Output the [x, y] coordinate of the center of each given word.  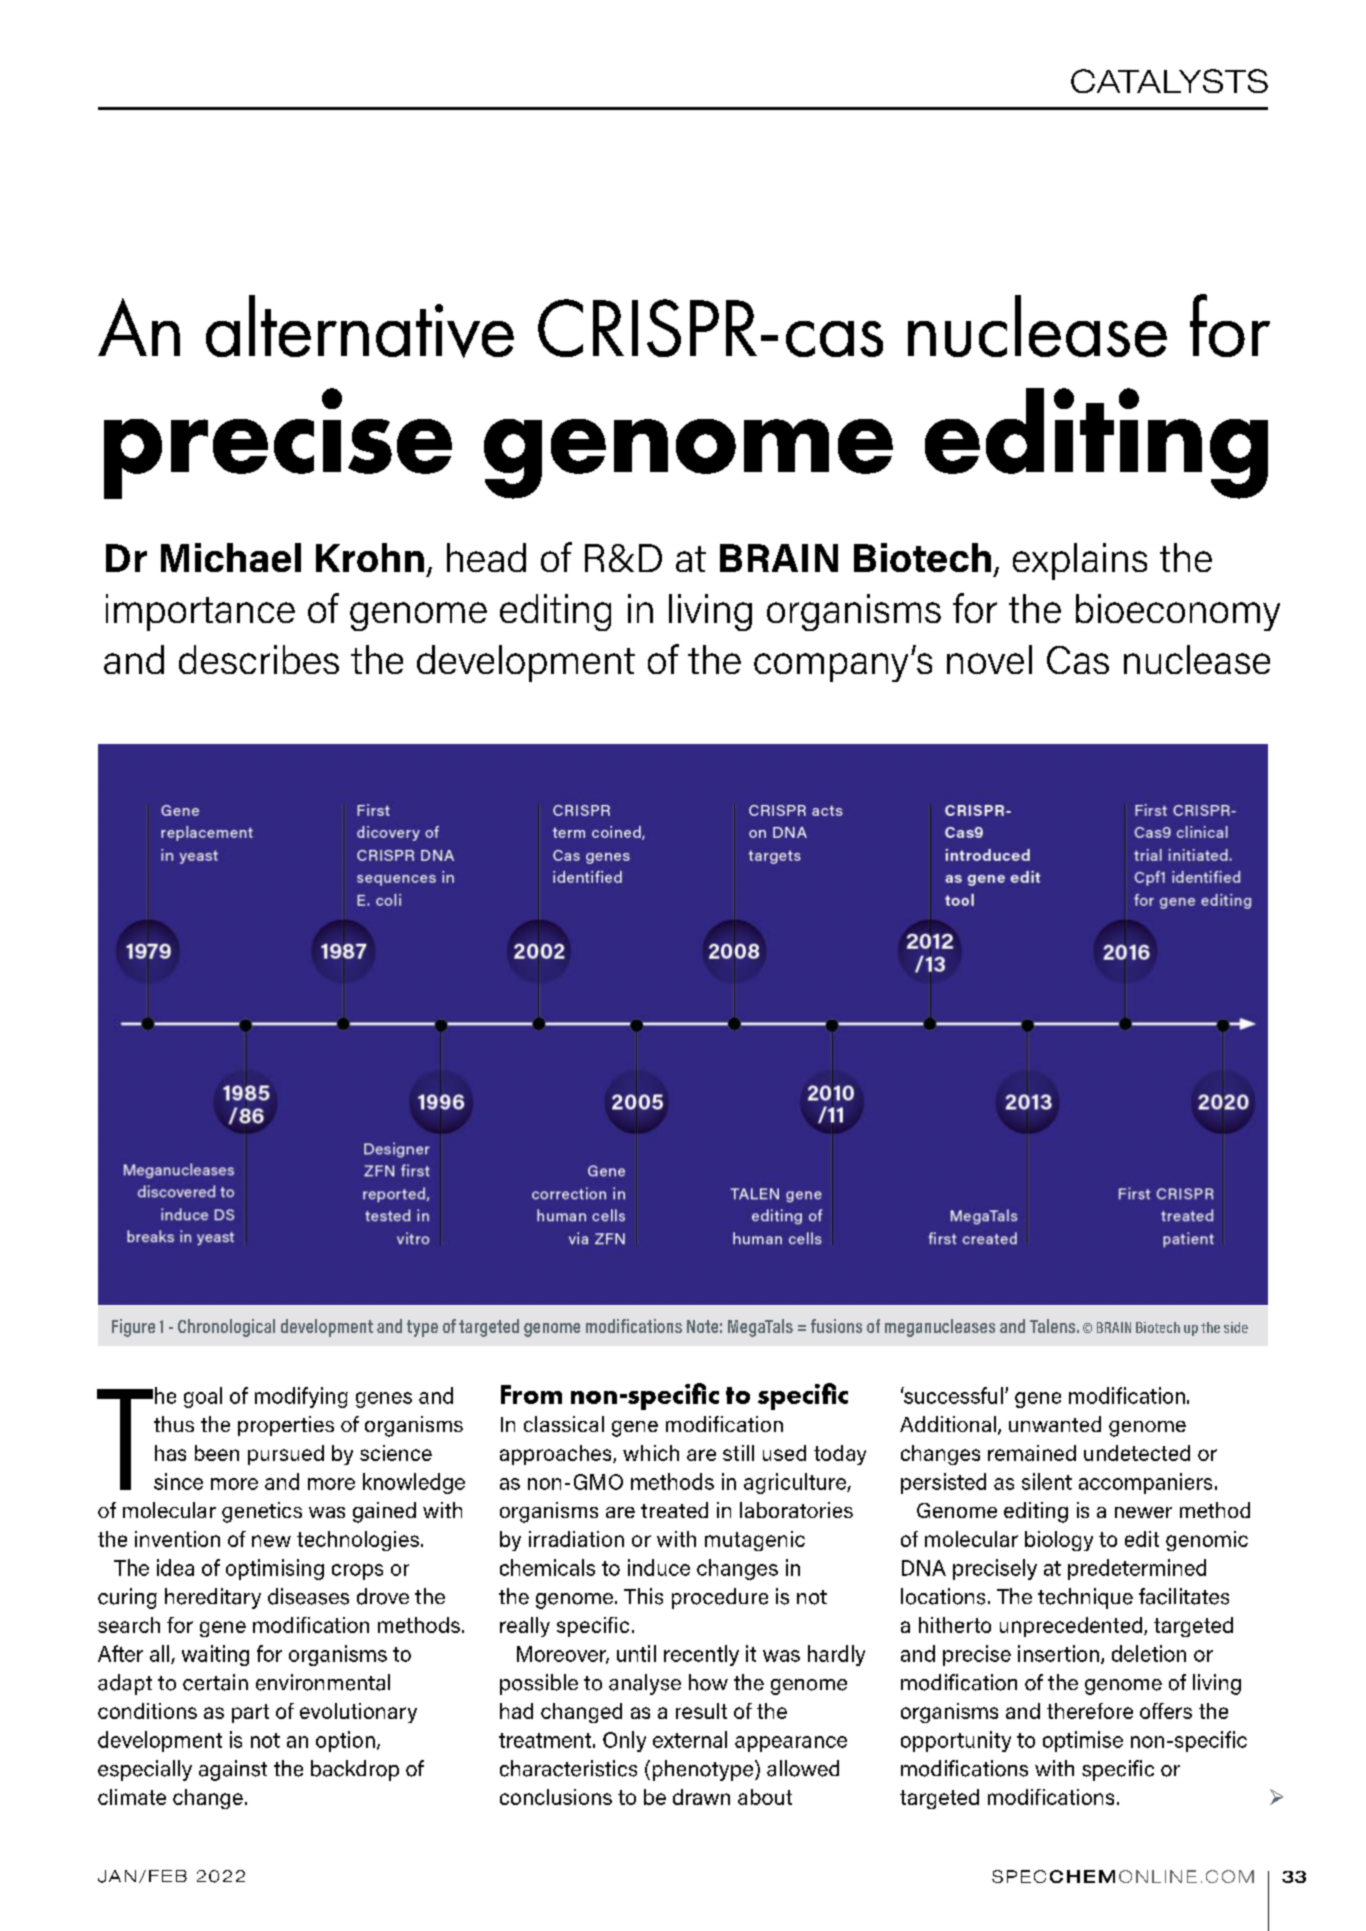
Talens [1052, 1326]
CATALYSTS [1169, 81]
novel [989, 659]
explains [1080, 561]
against [233, 1770]
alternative [360, 326]
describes [259, 659]
